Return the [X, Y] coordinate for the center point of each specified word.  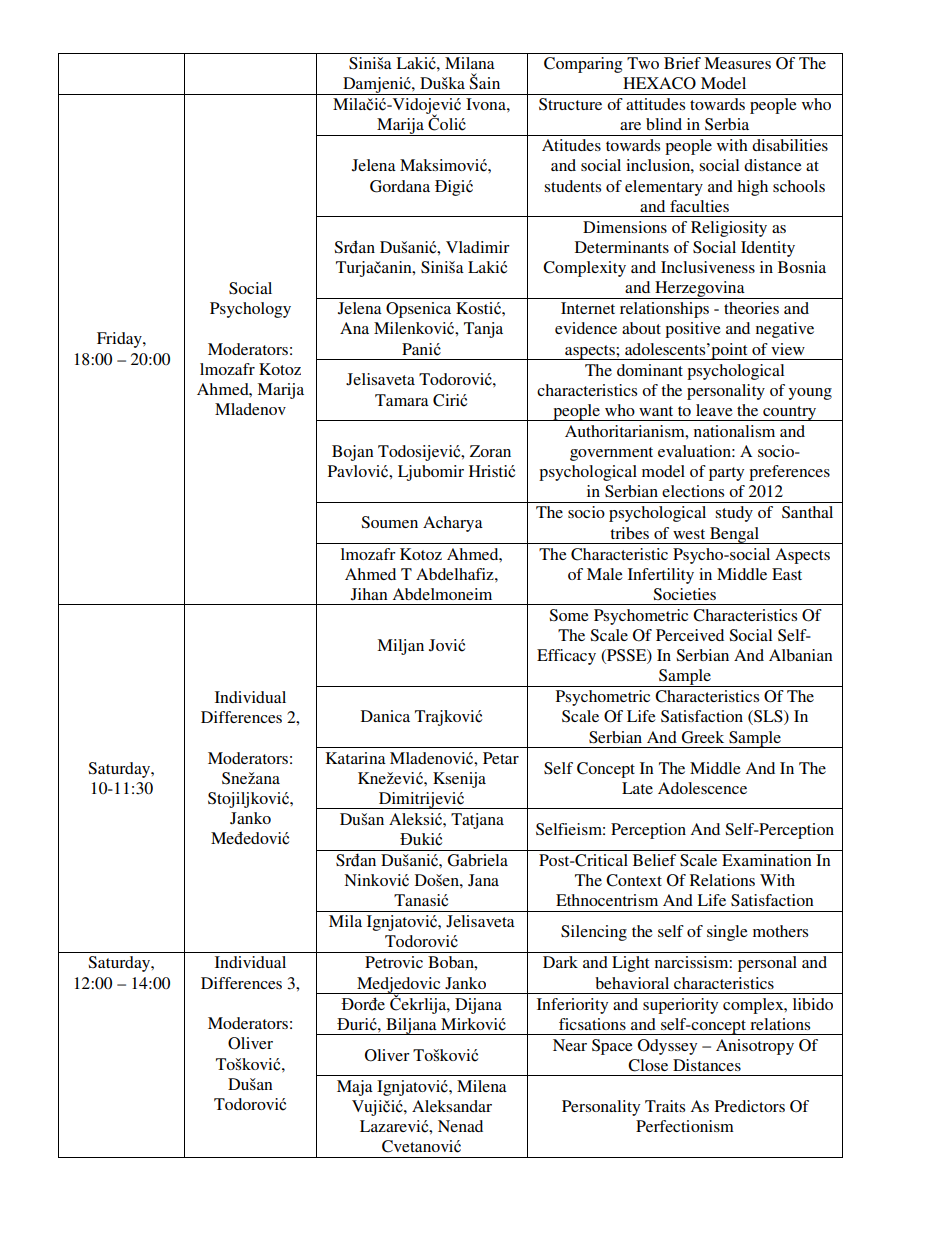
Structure [570, 104]
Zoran [490, 451]
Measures [737, 63]
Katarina [356, 758]
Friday [120, 340]
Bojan [353, 453]
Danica [385, 716]
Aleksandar [452, 1106]
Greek [702, 737]
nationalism [734, 431]
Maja [355, 1088]
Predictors [750, 1106]
